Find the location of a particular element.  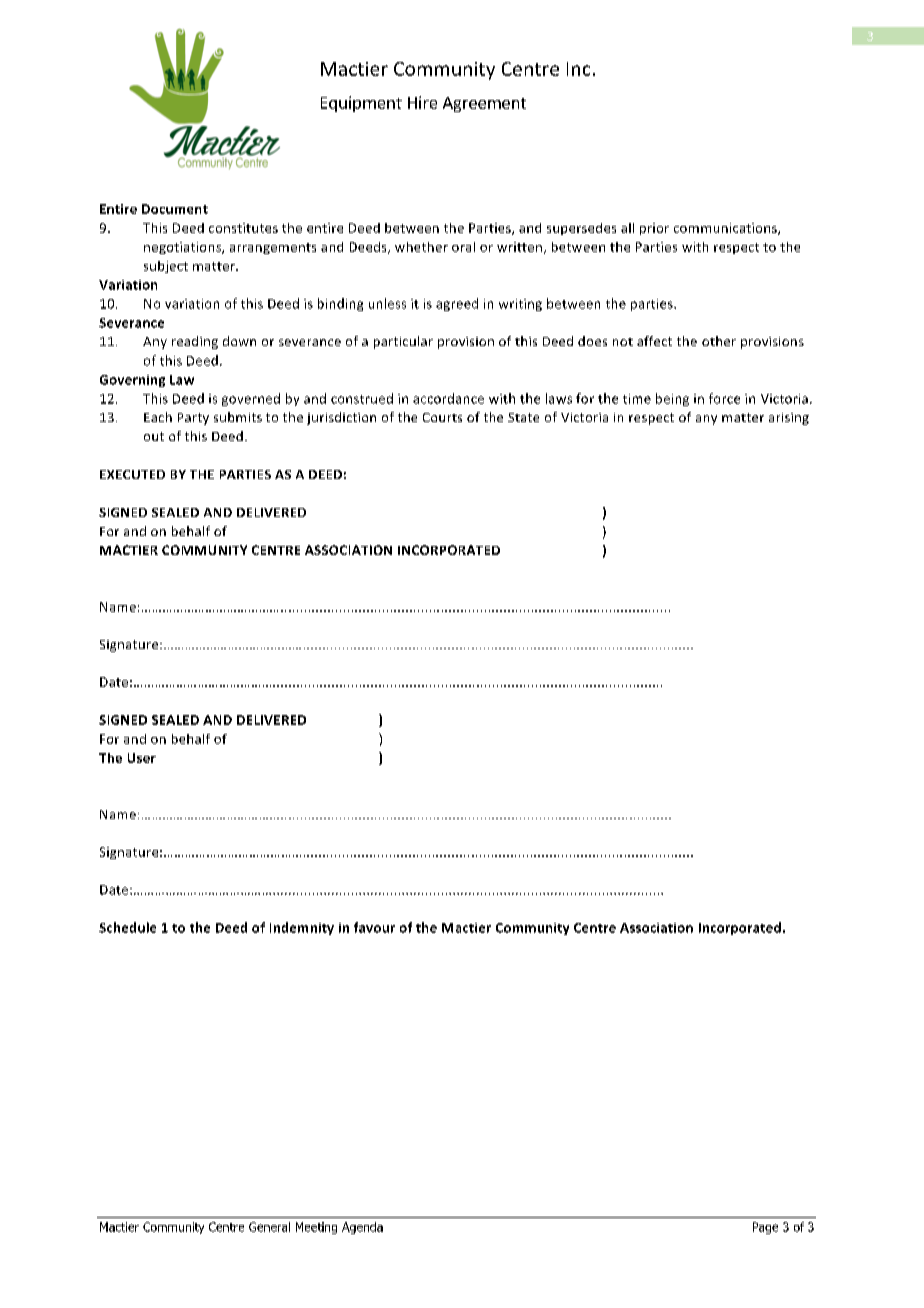

Agreement is located at coordinates (484, 104).
